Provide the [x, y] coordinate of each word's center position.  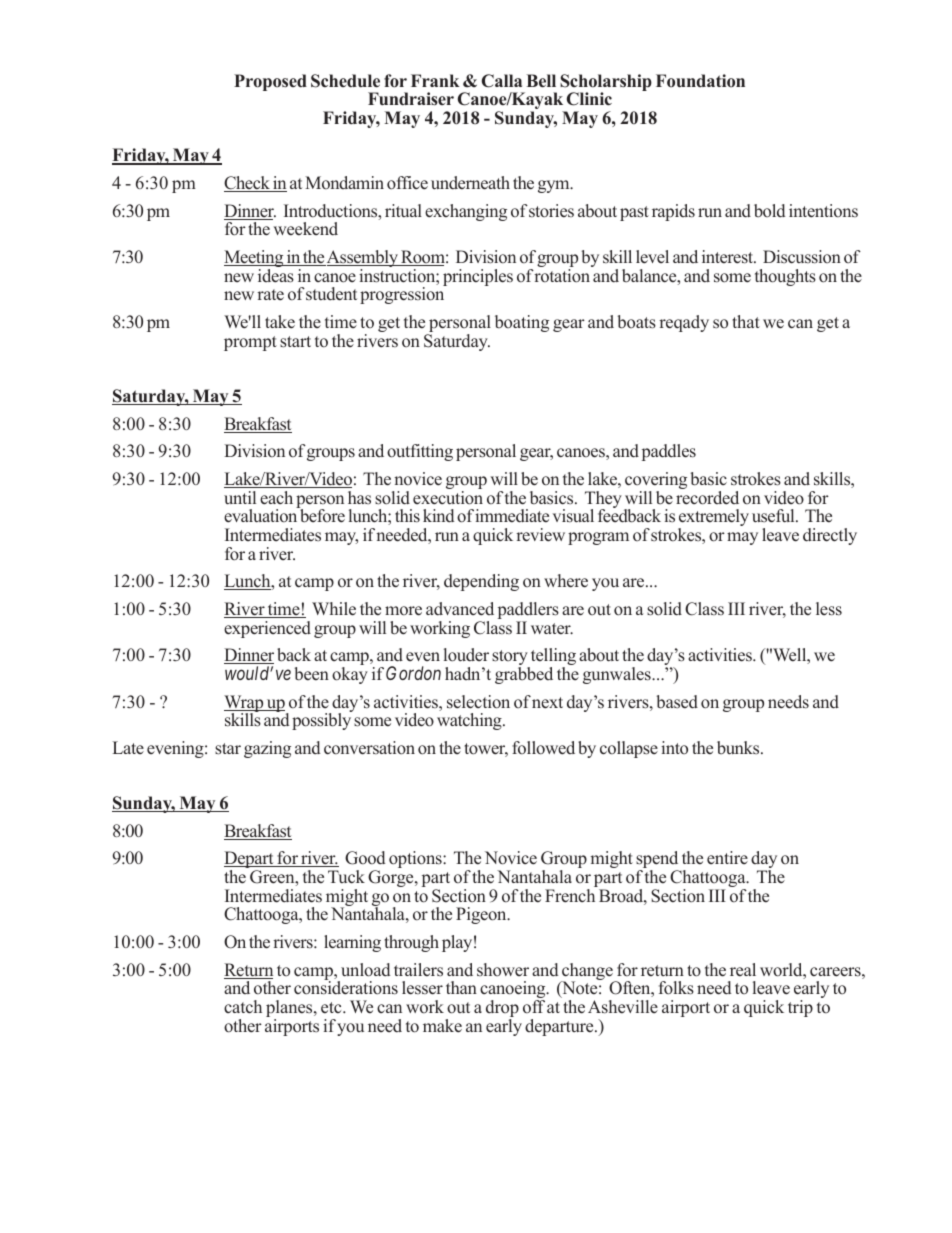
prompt [250, 343]
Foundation [700, 81]
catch [243, 1007]
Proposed [270, 82]
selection [478, 702]
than [461, 987]
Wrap [245, 704]
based [677, 702]
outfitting [420, 452]
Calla [502, 81]
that [746, 321]
